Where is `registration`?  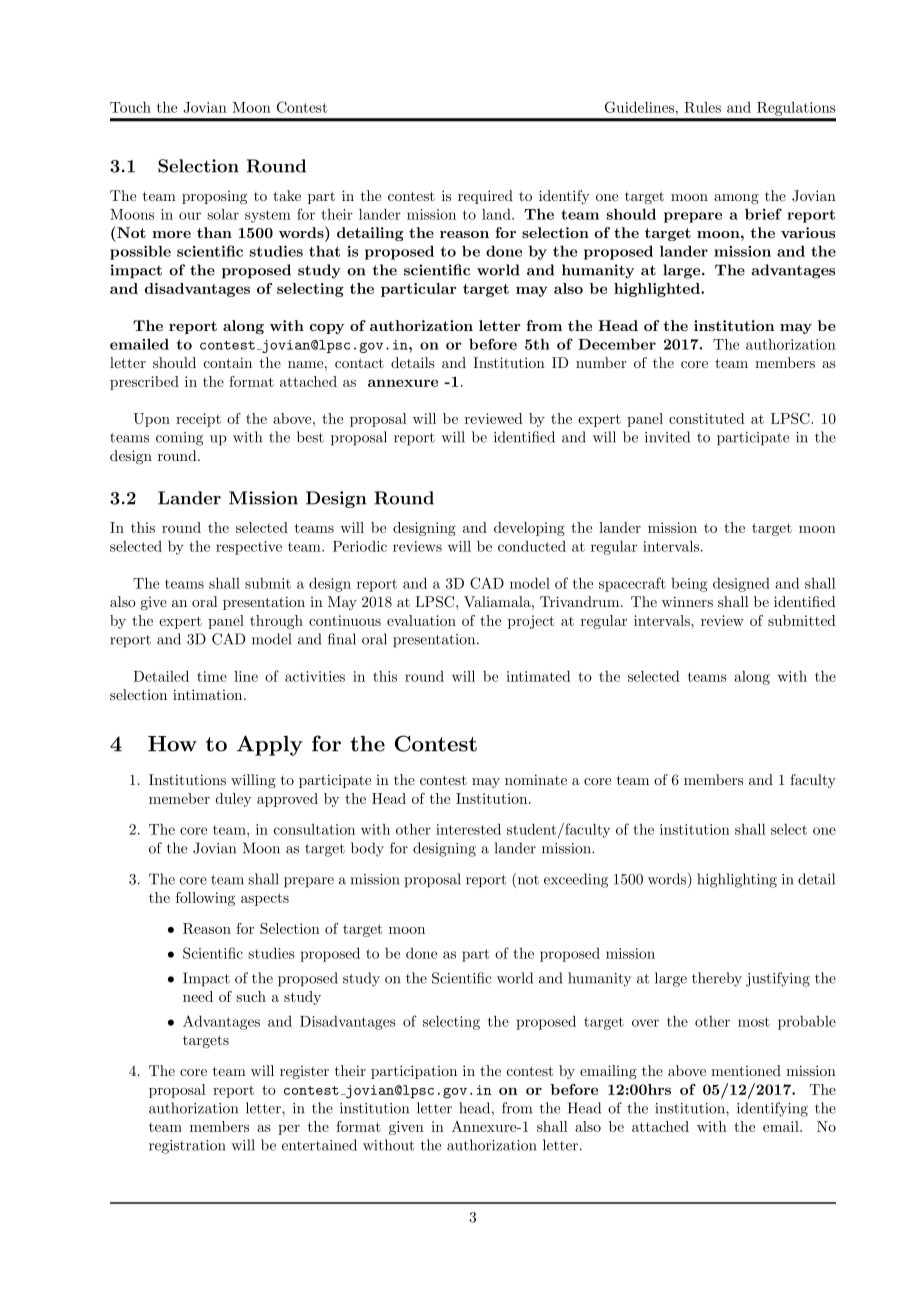 registration is located at coordinates (187, 1147).
